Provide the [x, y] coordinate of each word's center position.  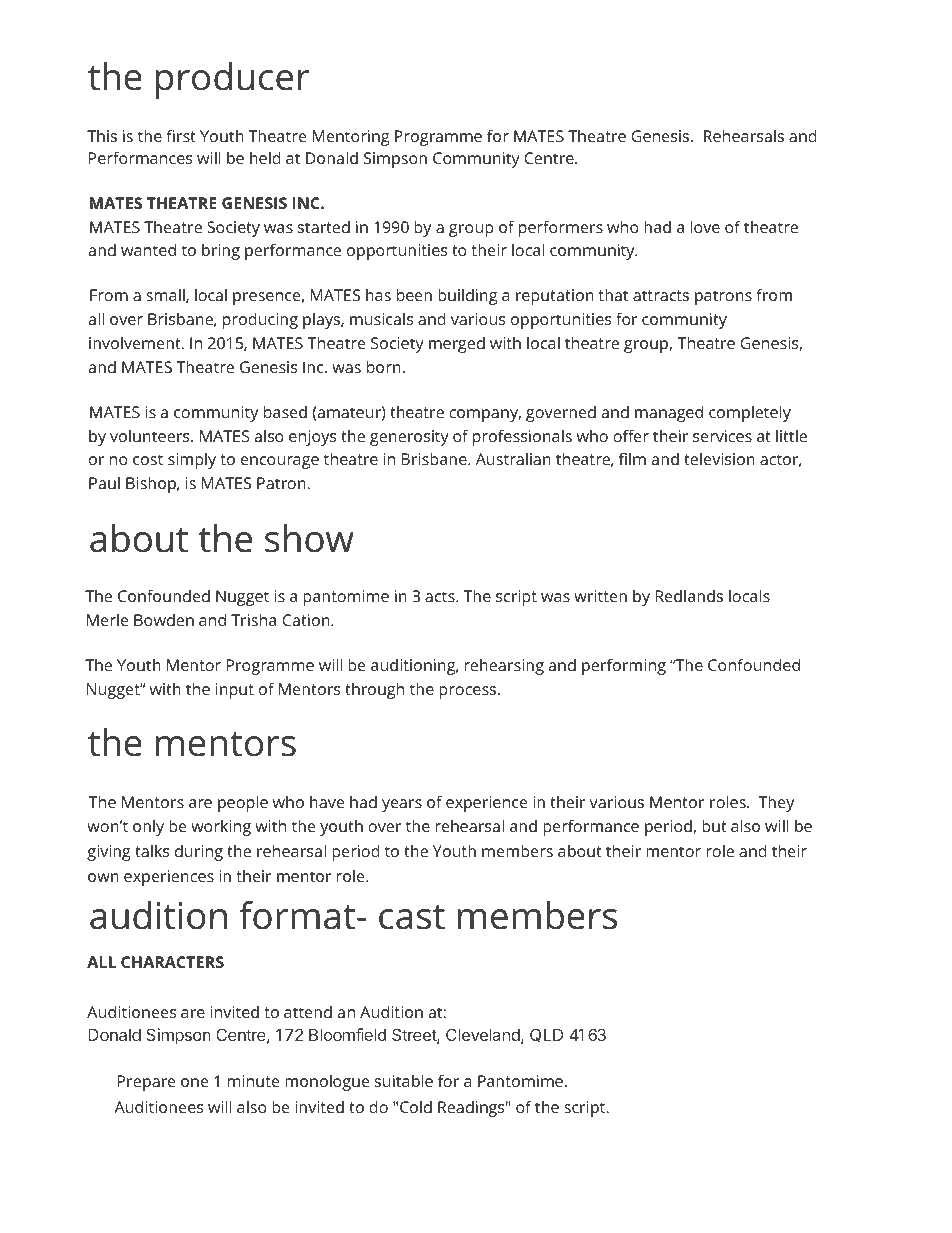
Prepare [146, 1083]
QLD [546, 1035]
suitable [404, 1080]
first [181, 135]
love [705, 226]
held [265, 157]
